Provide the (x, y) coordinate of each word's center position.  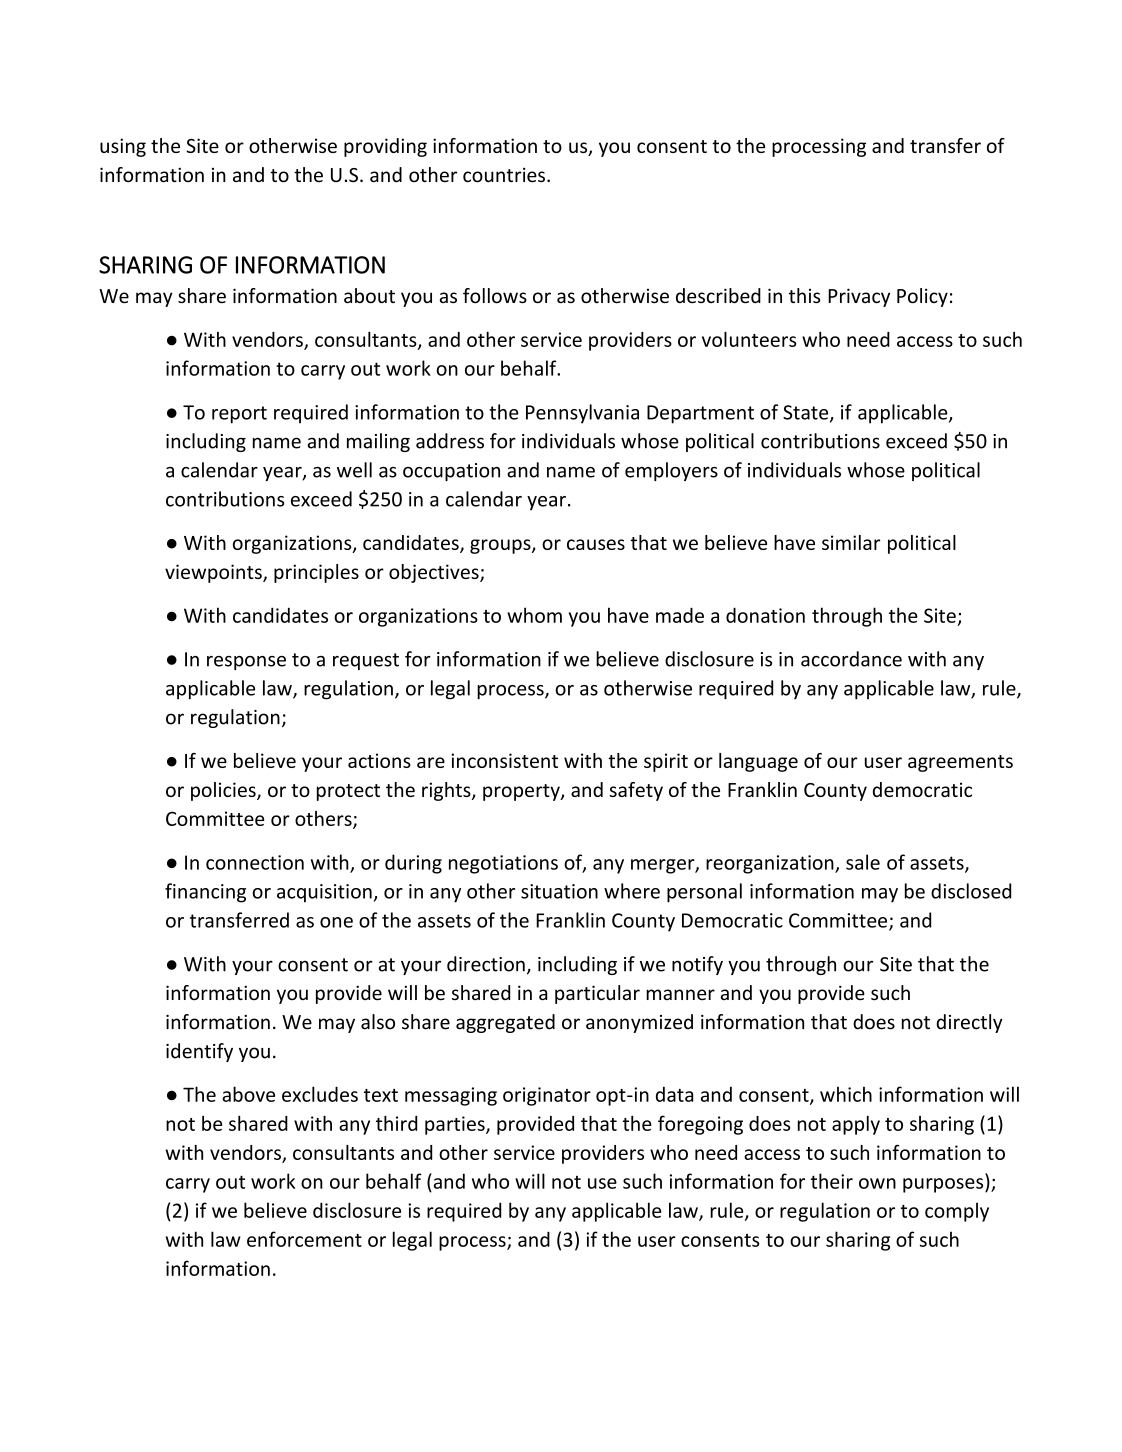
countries (504, 175)
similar (851, 542)
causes (596, 544)
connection (255, 862)
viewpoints (214, 573)
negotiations (503, 864)
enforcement (304, 1239)
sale (863, 862)
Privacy (859, 297)
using (123, 147)
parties (456, 1125)
